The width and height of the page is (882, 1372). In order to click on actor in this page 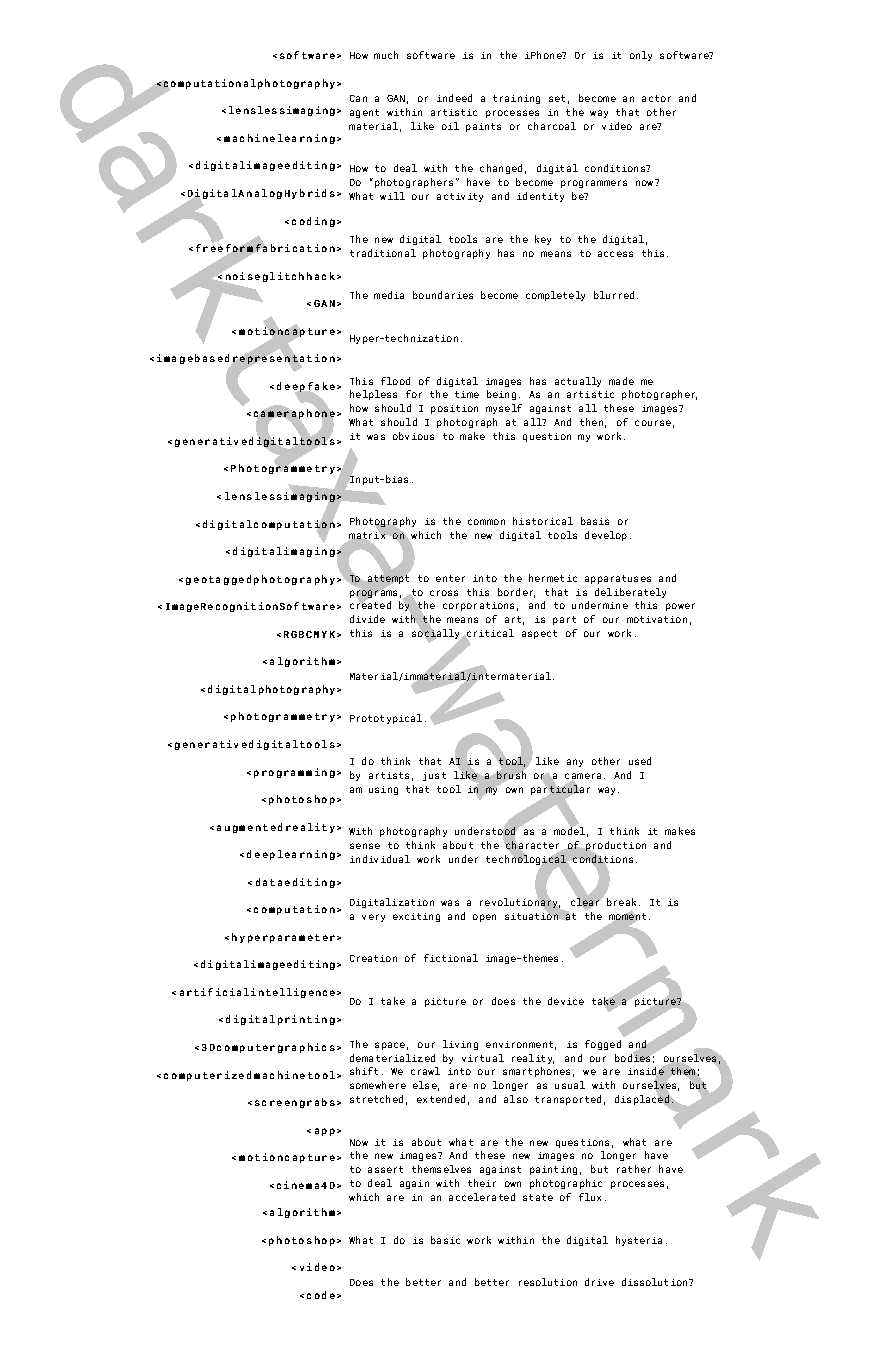, I will do `click(656, 98)`.
